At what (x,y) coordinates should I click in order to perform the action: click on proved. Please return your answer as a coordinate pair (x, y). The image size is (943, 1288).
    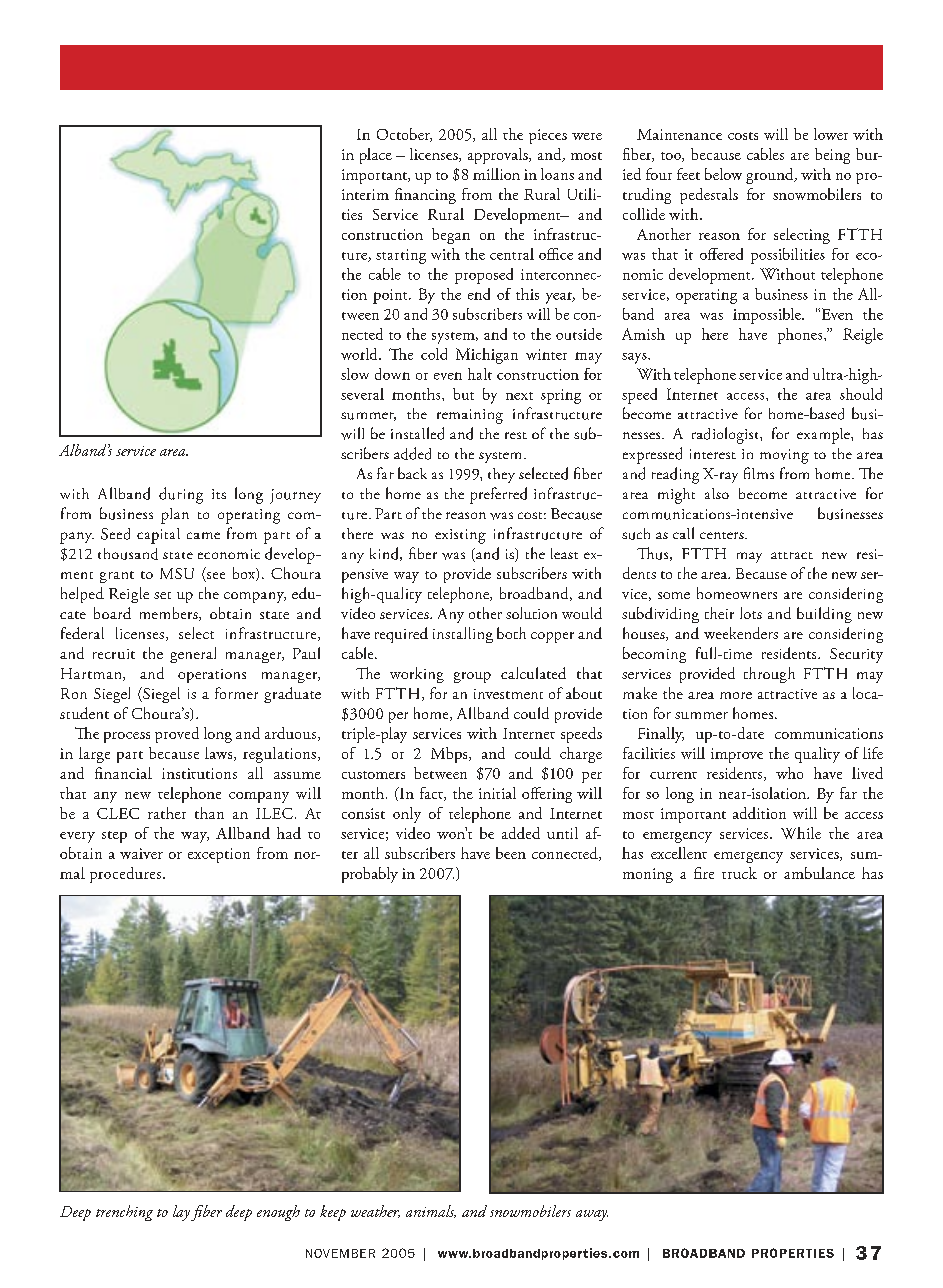
    Looking at the image, I should click on (177, 735).
